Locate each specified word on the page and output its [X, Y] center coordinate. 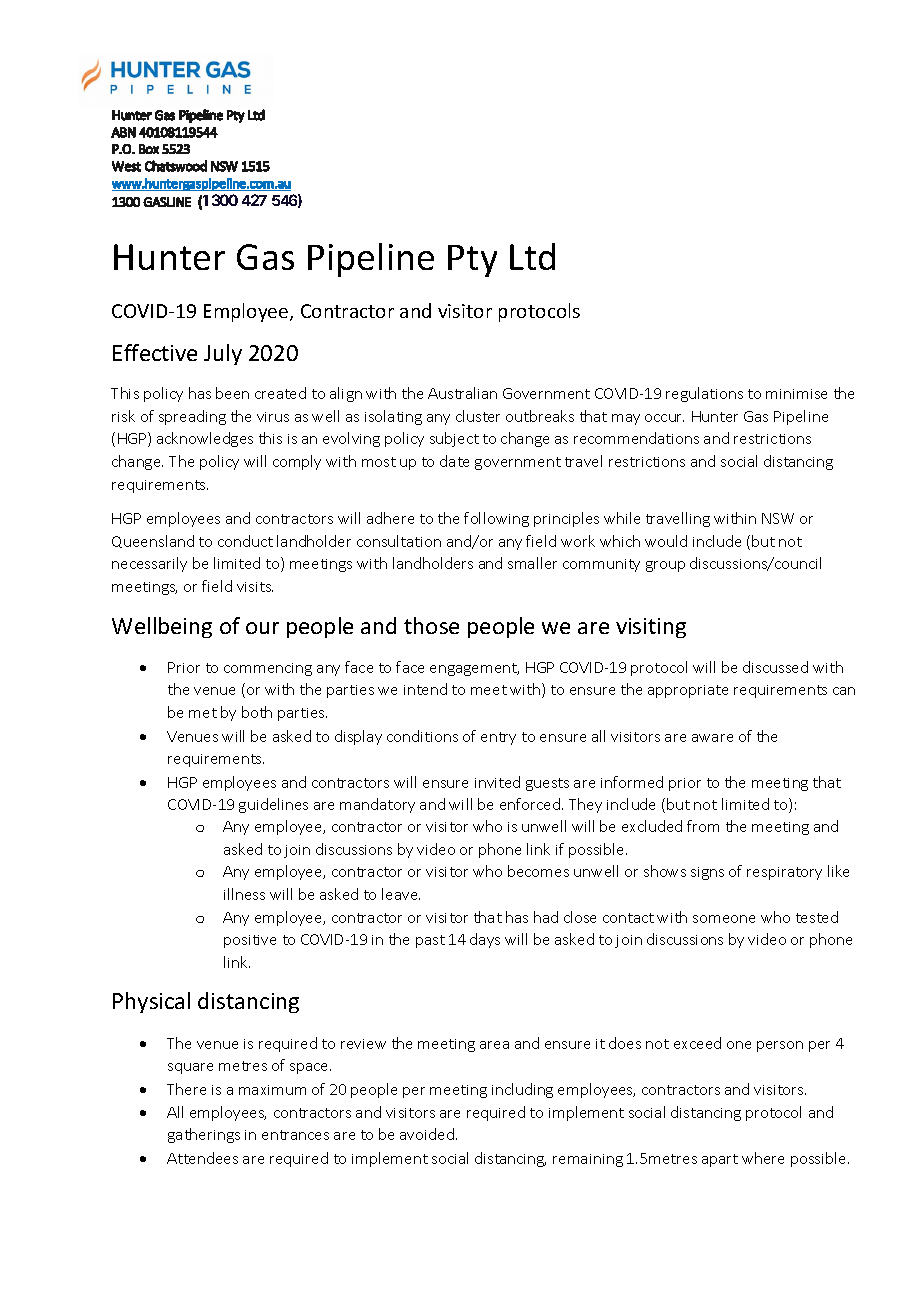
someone [724, 919]
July [223, 354]
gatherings [204, 1135]
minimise [796, 394]
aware [712, 738]
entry [498, 738]
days [485, 940]
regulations [704, 394]
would [666, 541]
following [496, 519]
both [257, 712]
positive [250, 941]
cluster [478, 416]
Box [149, 149]
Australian [462, 393]
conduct [245, 541]
